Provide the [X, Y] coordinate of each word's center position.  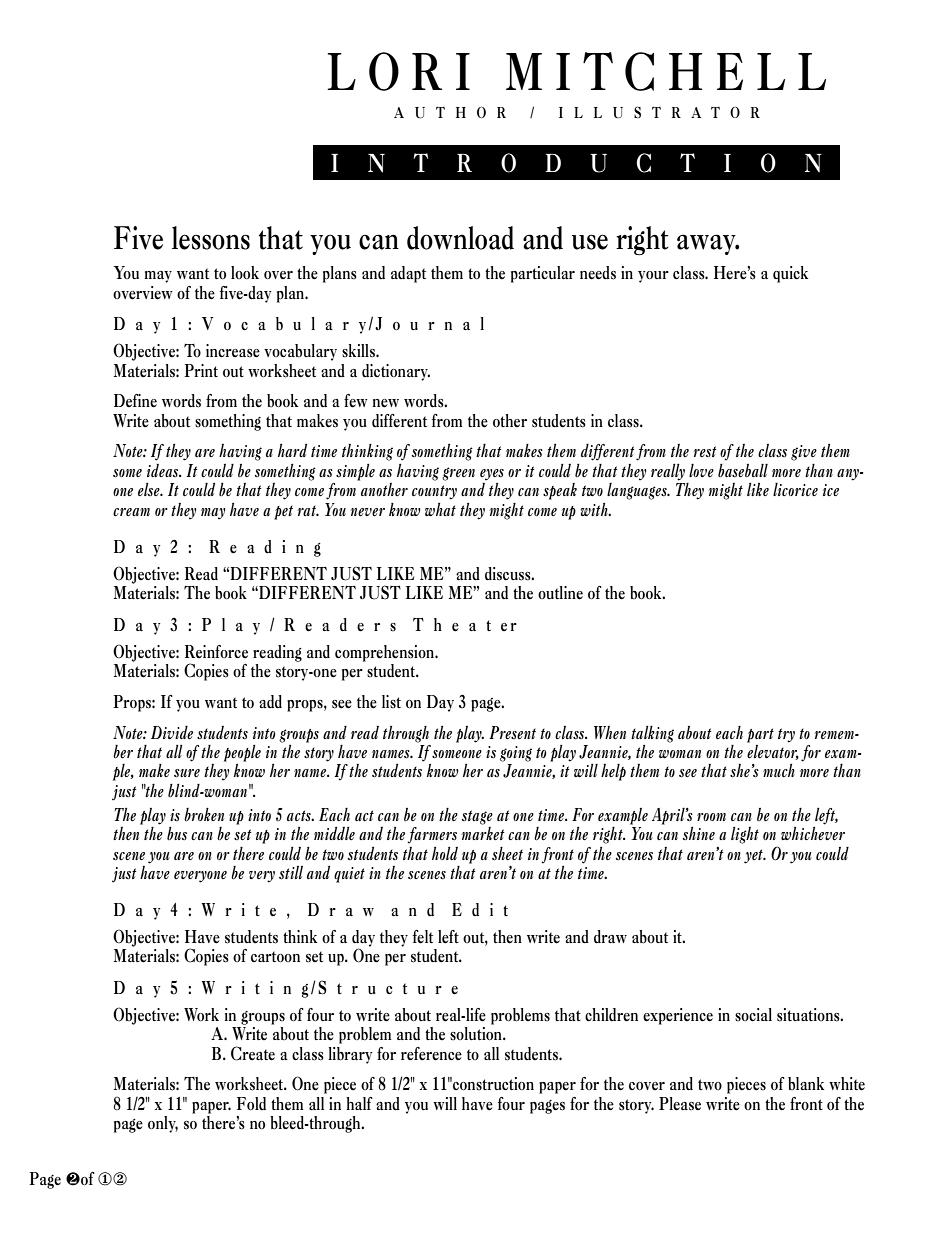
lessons [211, 238]
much [779, 770]
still [291, 873]
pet [283, 513]
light [745, 835]
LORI [398, 71]
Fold [251, 1103]
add [270, 702]
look [245, 272]
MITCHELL [666, 71]
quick [790, 274]
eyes [492, 475]
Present [512, 732]
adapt [408, 274]
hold [445, 853]
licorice [795, 489]
